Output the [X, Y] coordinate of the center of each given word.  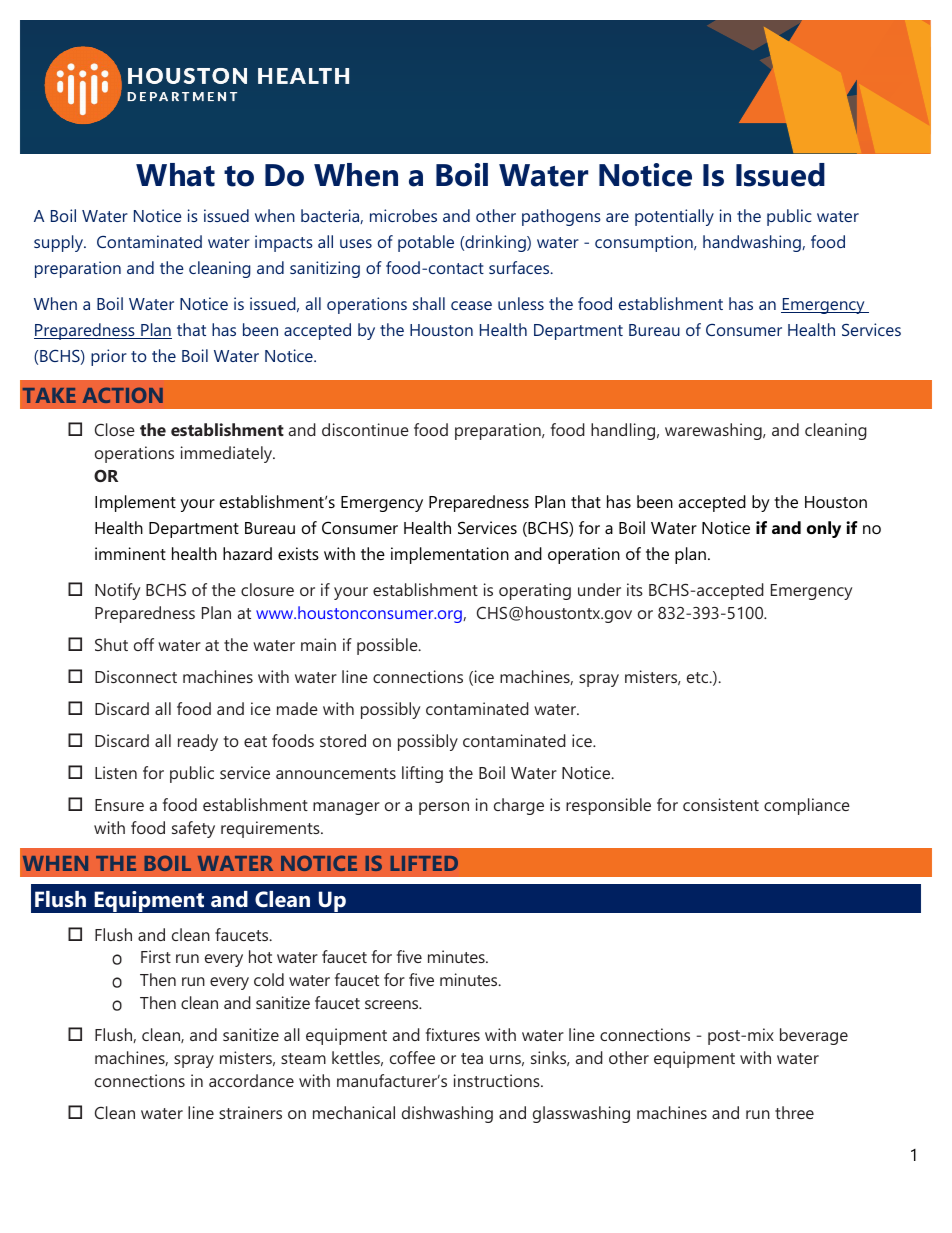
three [794, 1112]
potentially [674, 217]
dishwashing [447, 1114]
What [175, 175]
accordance [251, 1080]
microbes [403, 215]
